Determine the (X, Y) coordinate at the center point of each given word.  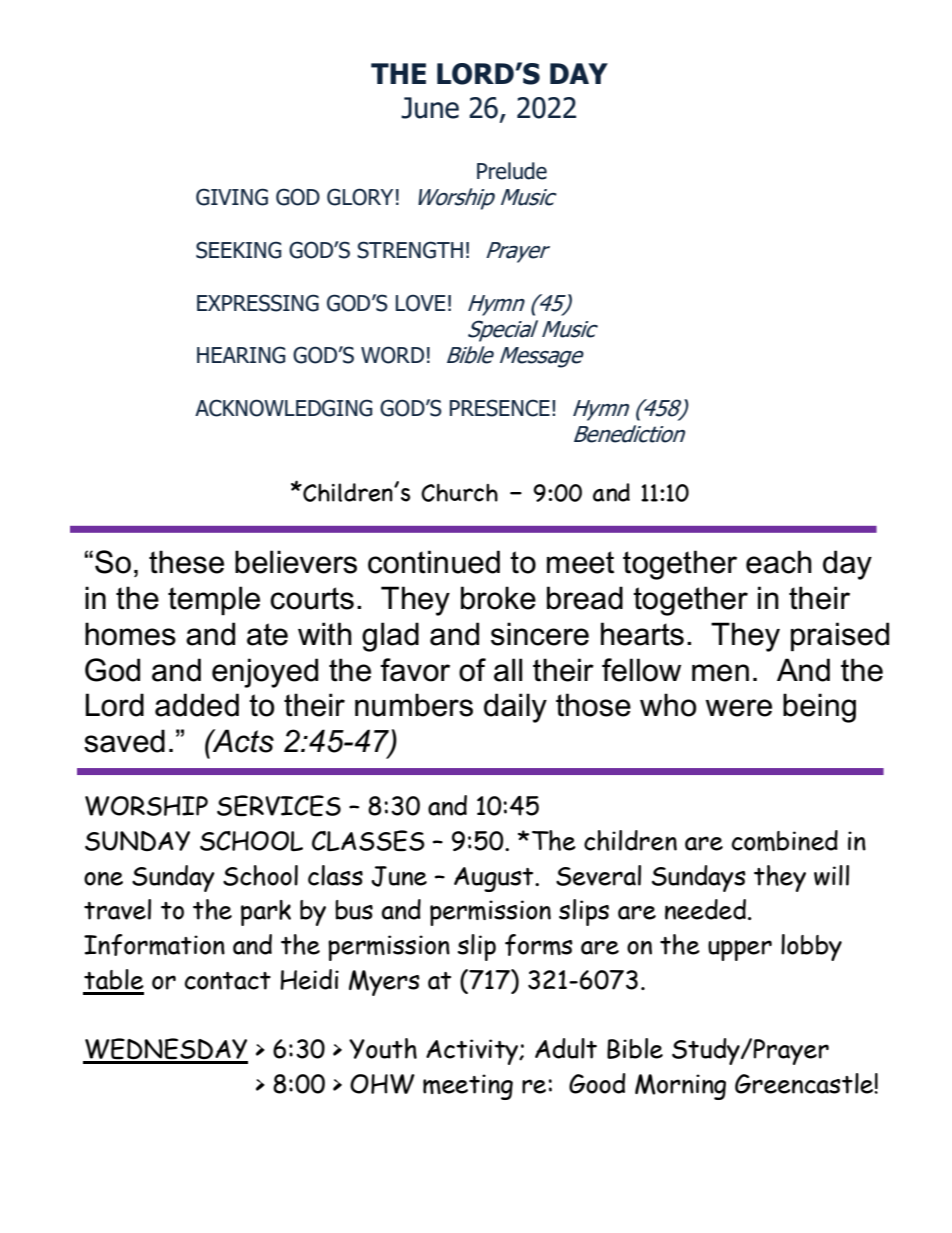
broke (498, 598)
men (720, 673)
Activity (473, 1052)
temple (214, 600)
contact (228, 981)
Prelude (512, 171)
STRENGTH (410, 250)
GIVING (232, 197)
